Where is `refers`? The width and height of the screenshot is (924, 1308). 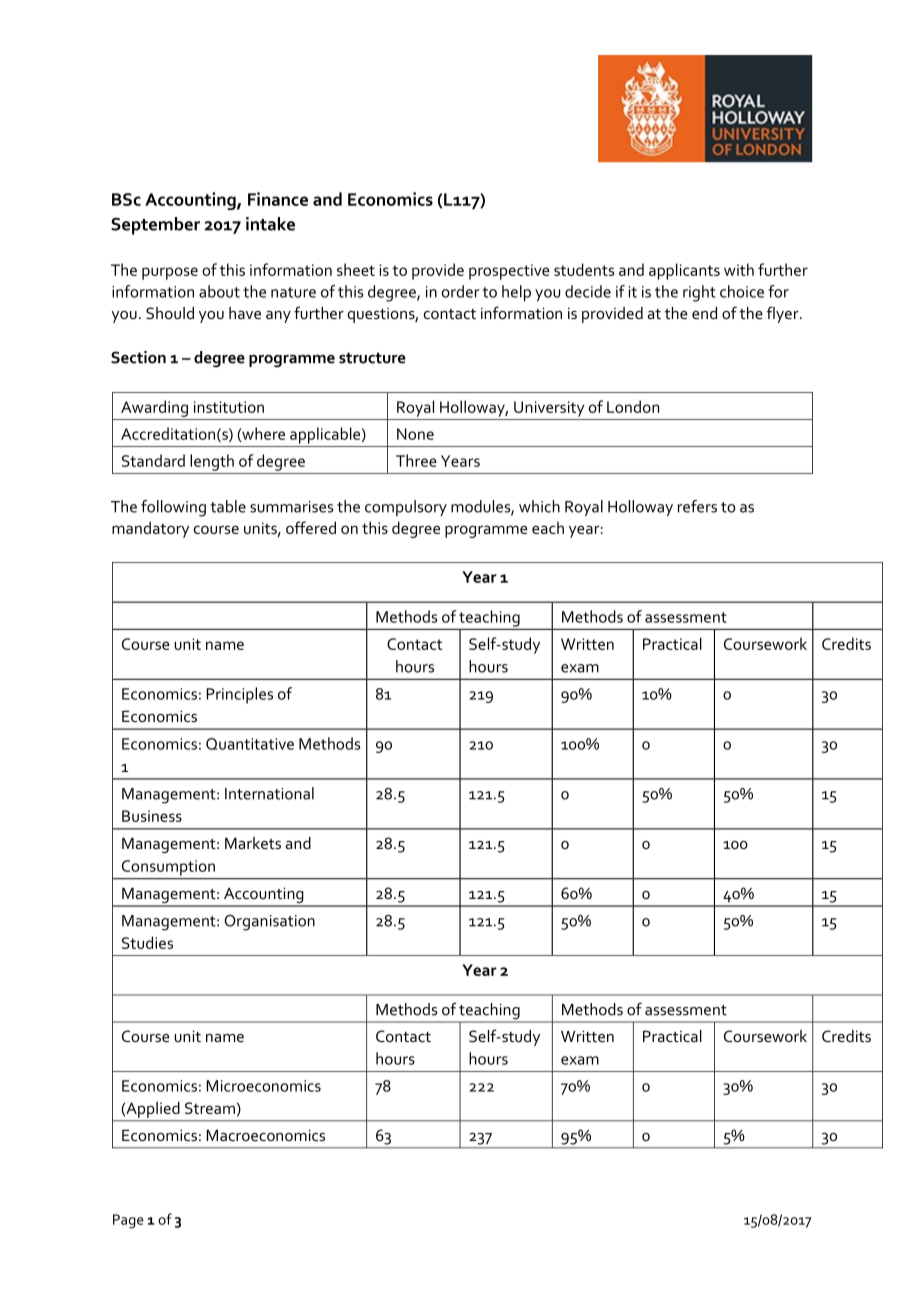 refers is located at coordinates (697, 506).
